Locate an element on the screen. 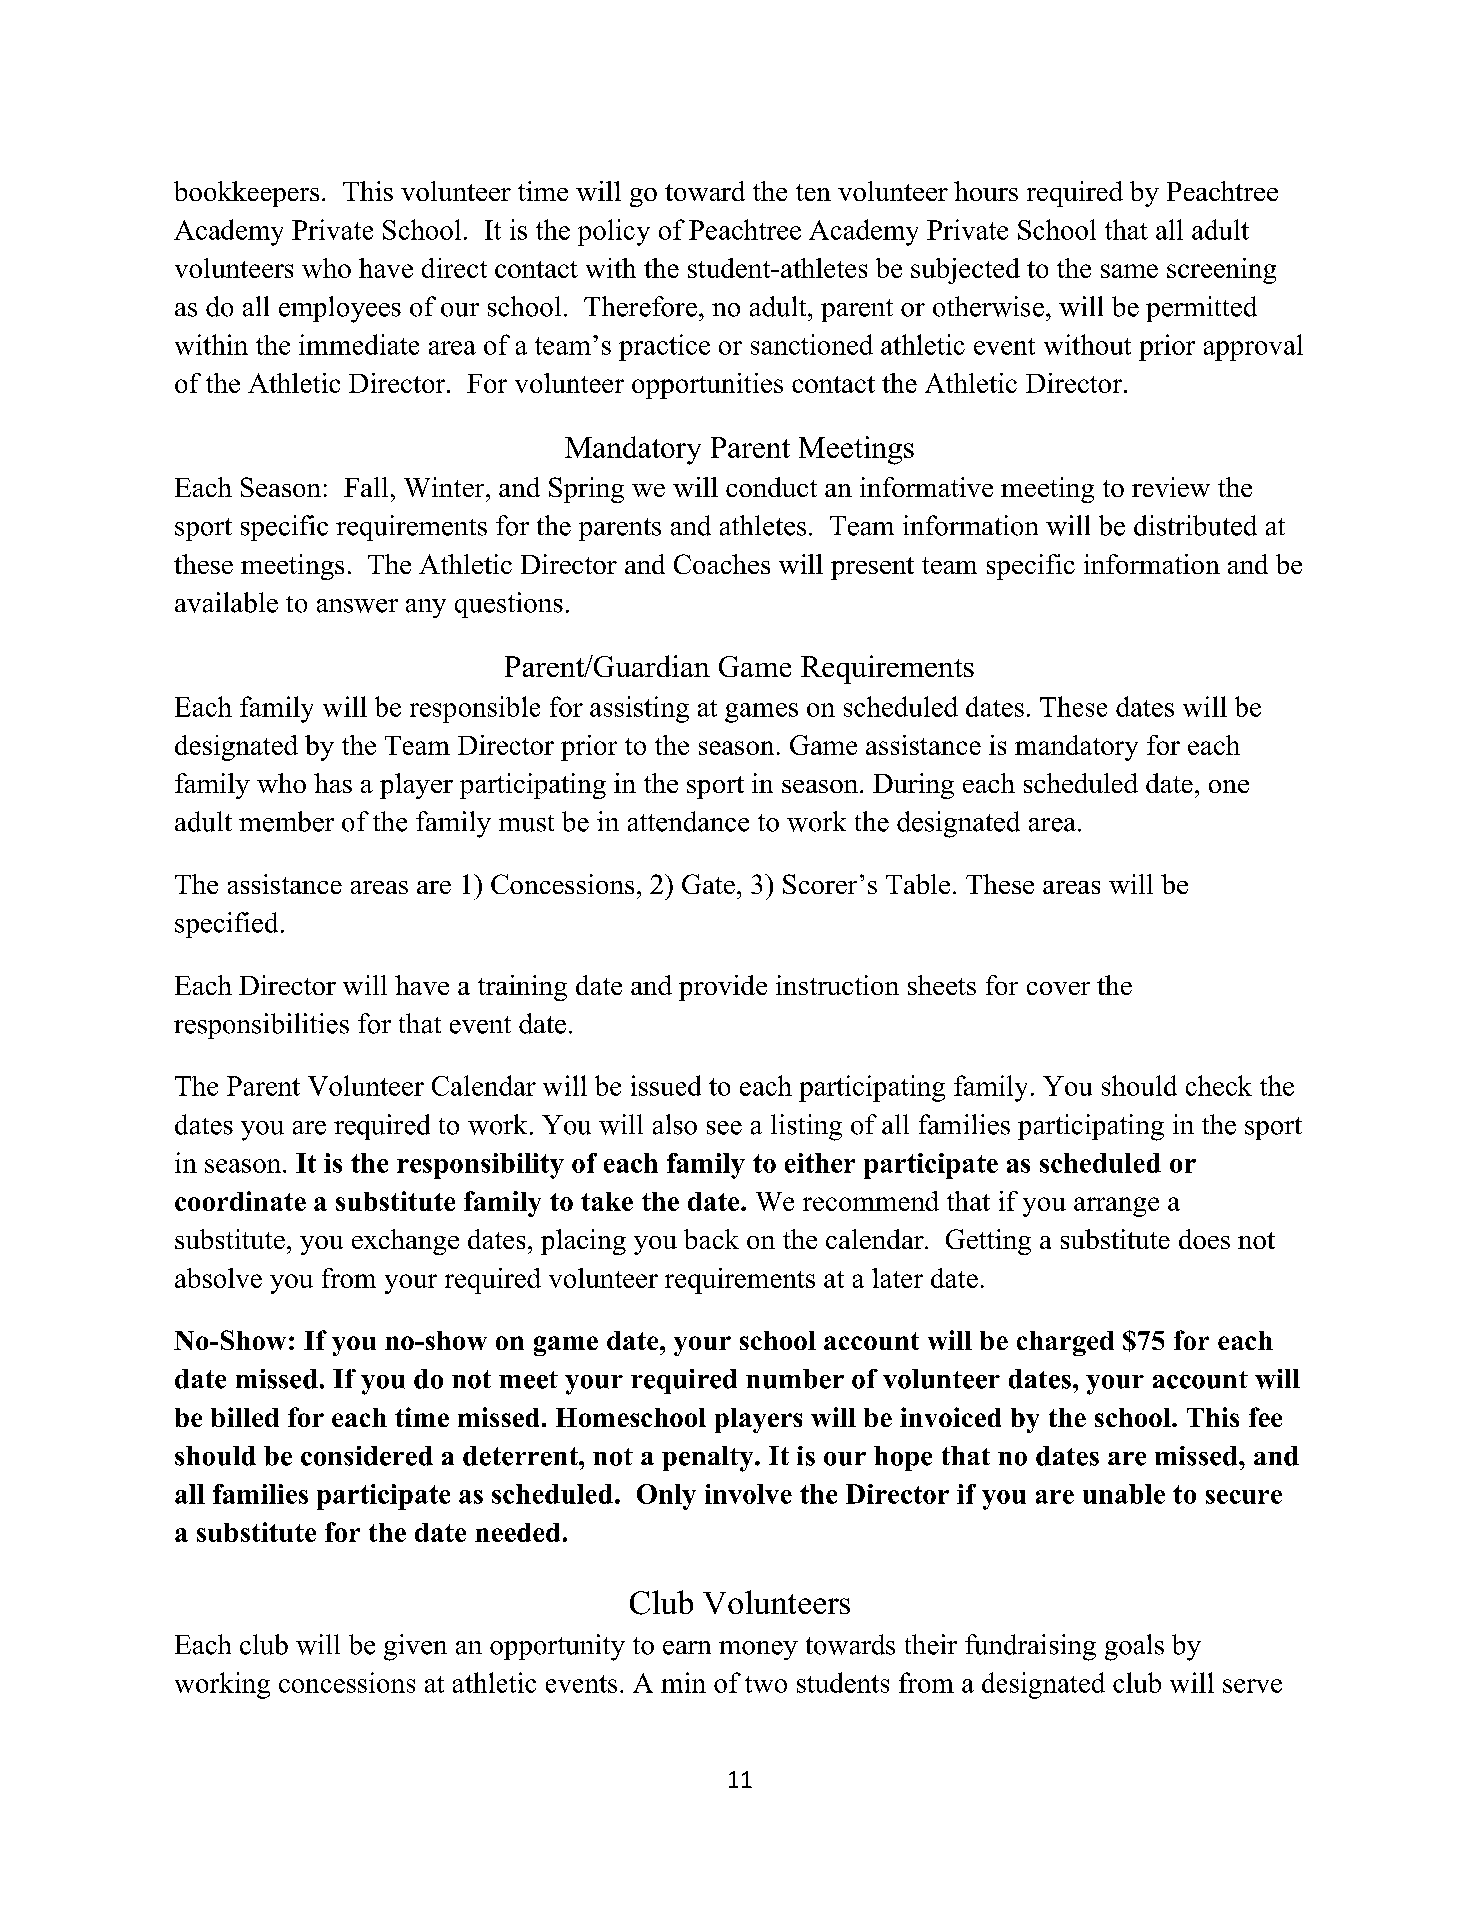  employees is located at coordinates (340, 309).
